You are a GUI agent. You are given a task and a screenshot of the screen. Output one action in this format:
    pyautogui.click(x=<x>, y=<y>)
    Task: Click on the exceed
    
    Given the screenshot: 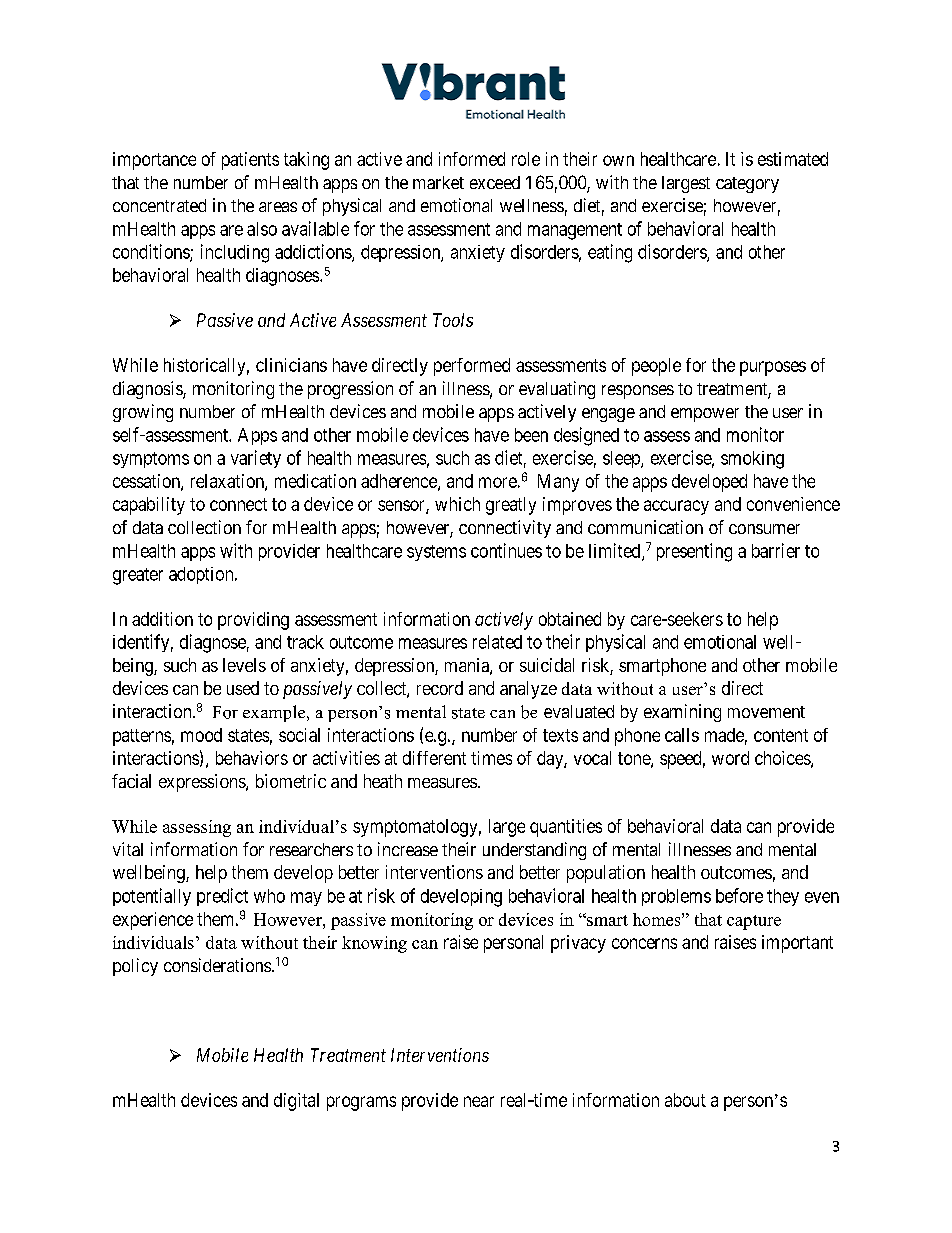 What is the action you would take?
    pyautogui.click(x=495, y=182)
